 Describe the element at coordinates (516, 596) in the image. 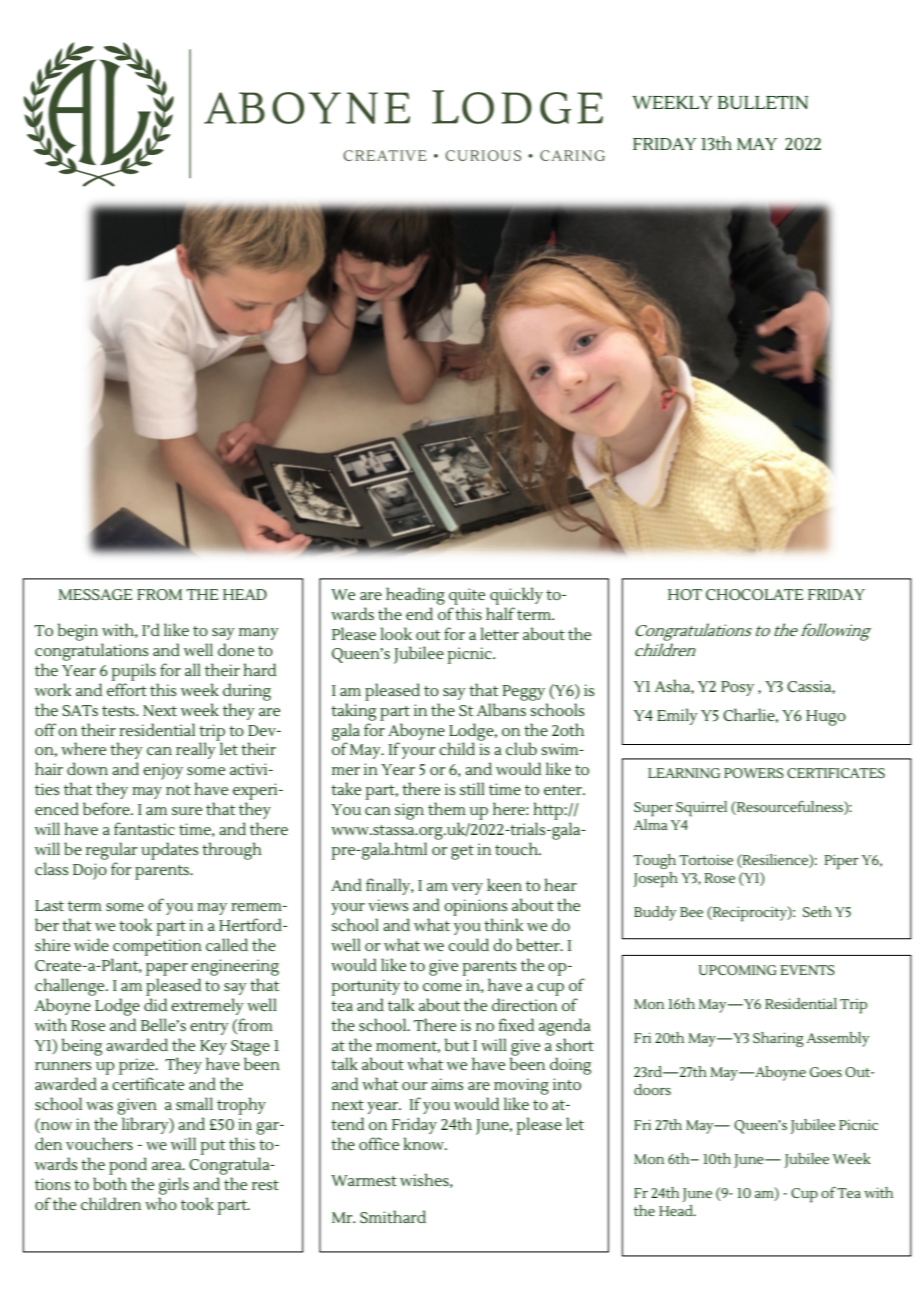

I see `quickly` at that location.
